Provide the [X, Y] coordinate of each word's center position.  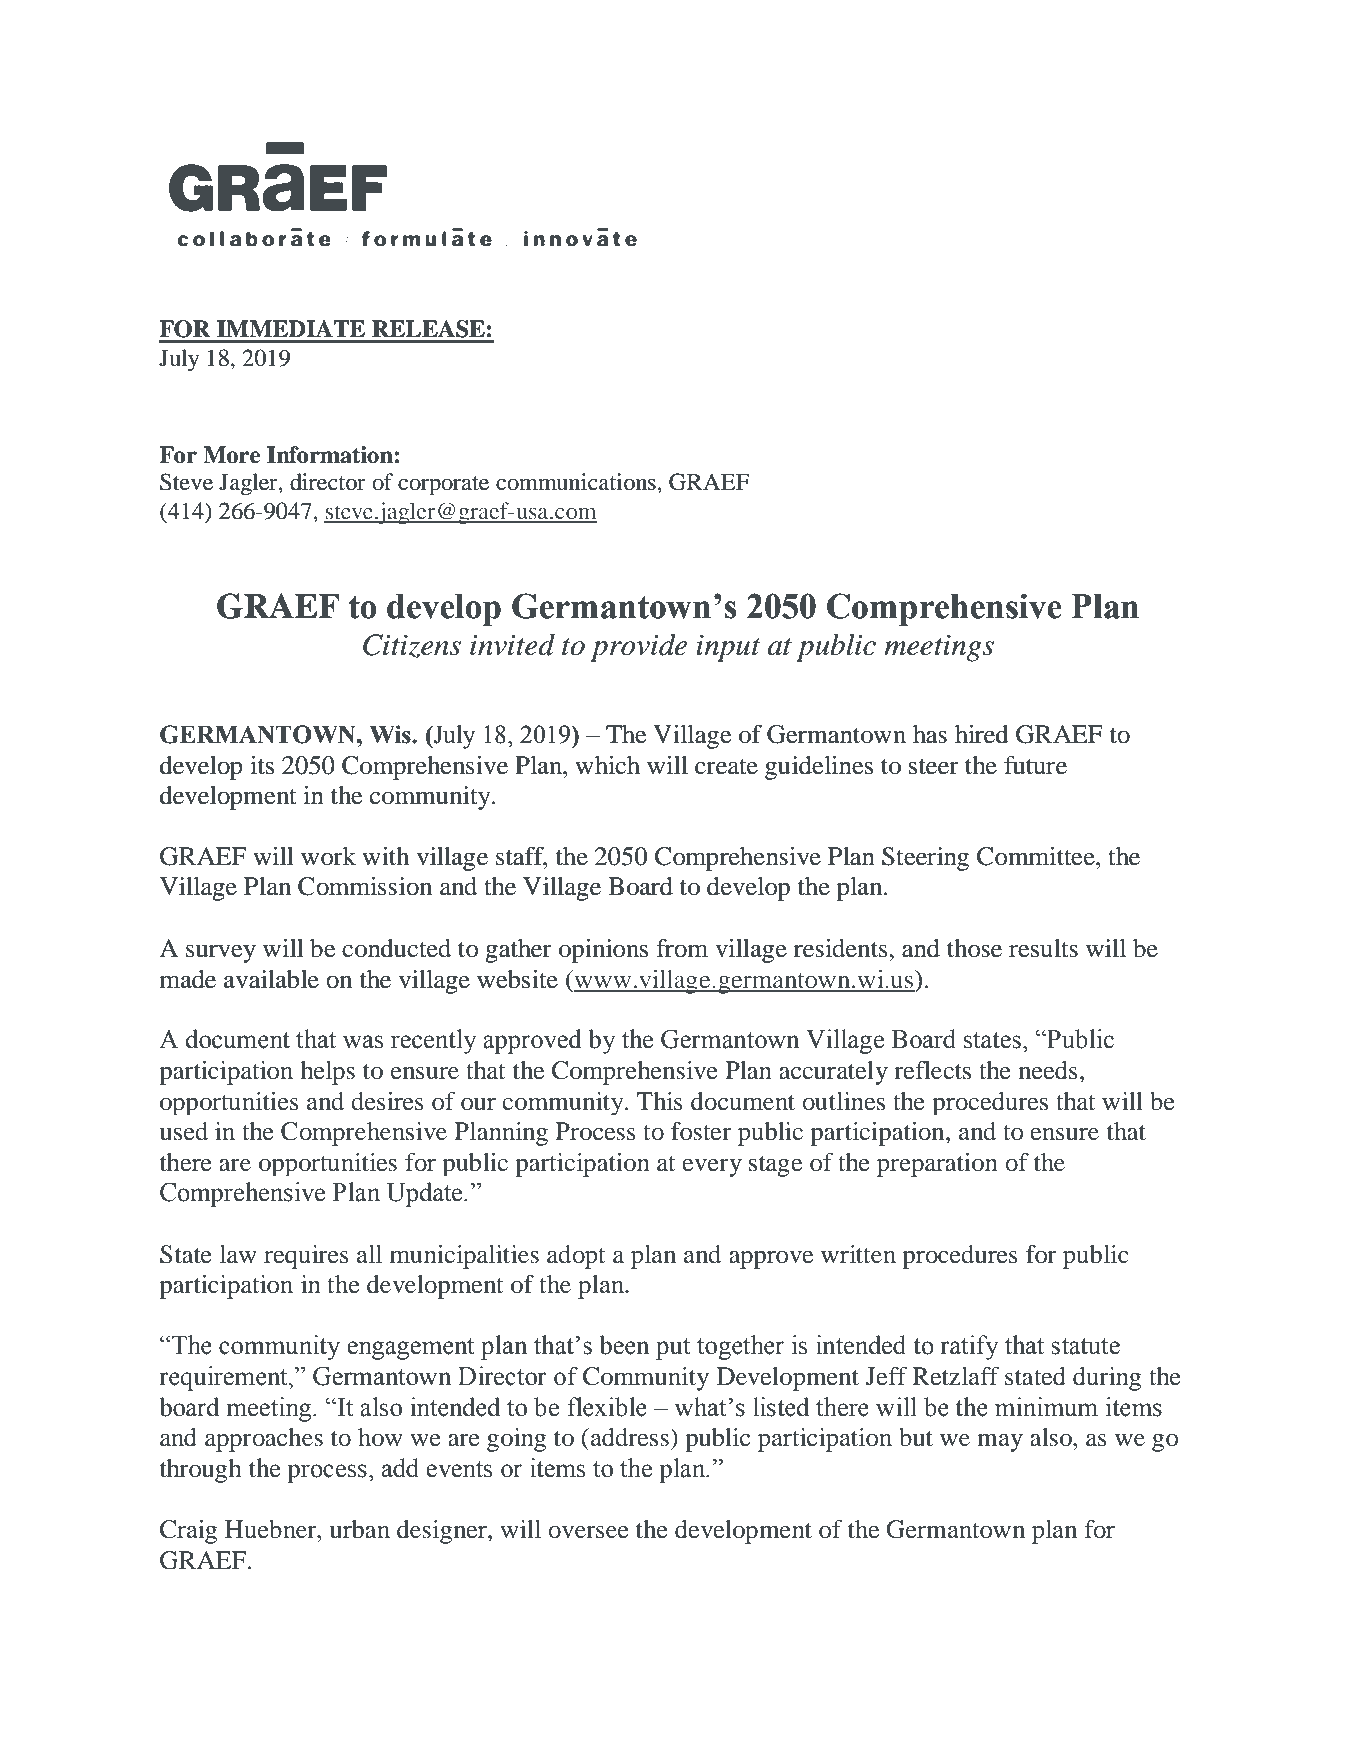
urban [359, 1529]
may [1000, 1442]
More [231, 455]
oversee [588, 1532]
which [607, 765]
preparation [937, 1165]
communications [577, 482]
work [328, 856]
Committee [1037, 856]
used [183, 1131]
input [728, 648]
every [712, 1168]
